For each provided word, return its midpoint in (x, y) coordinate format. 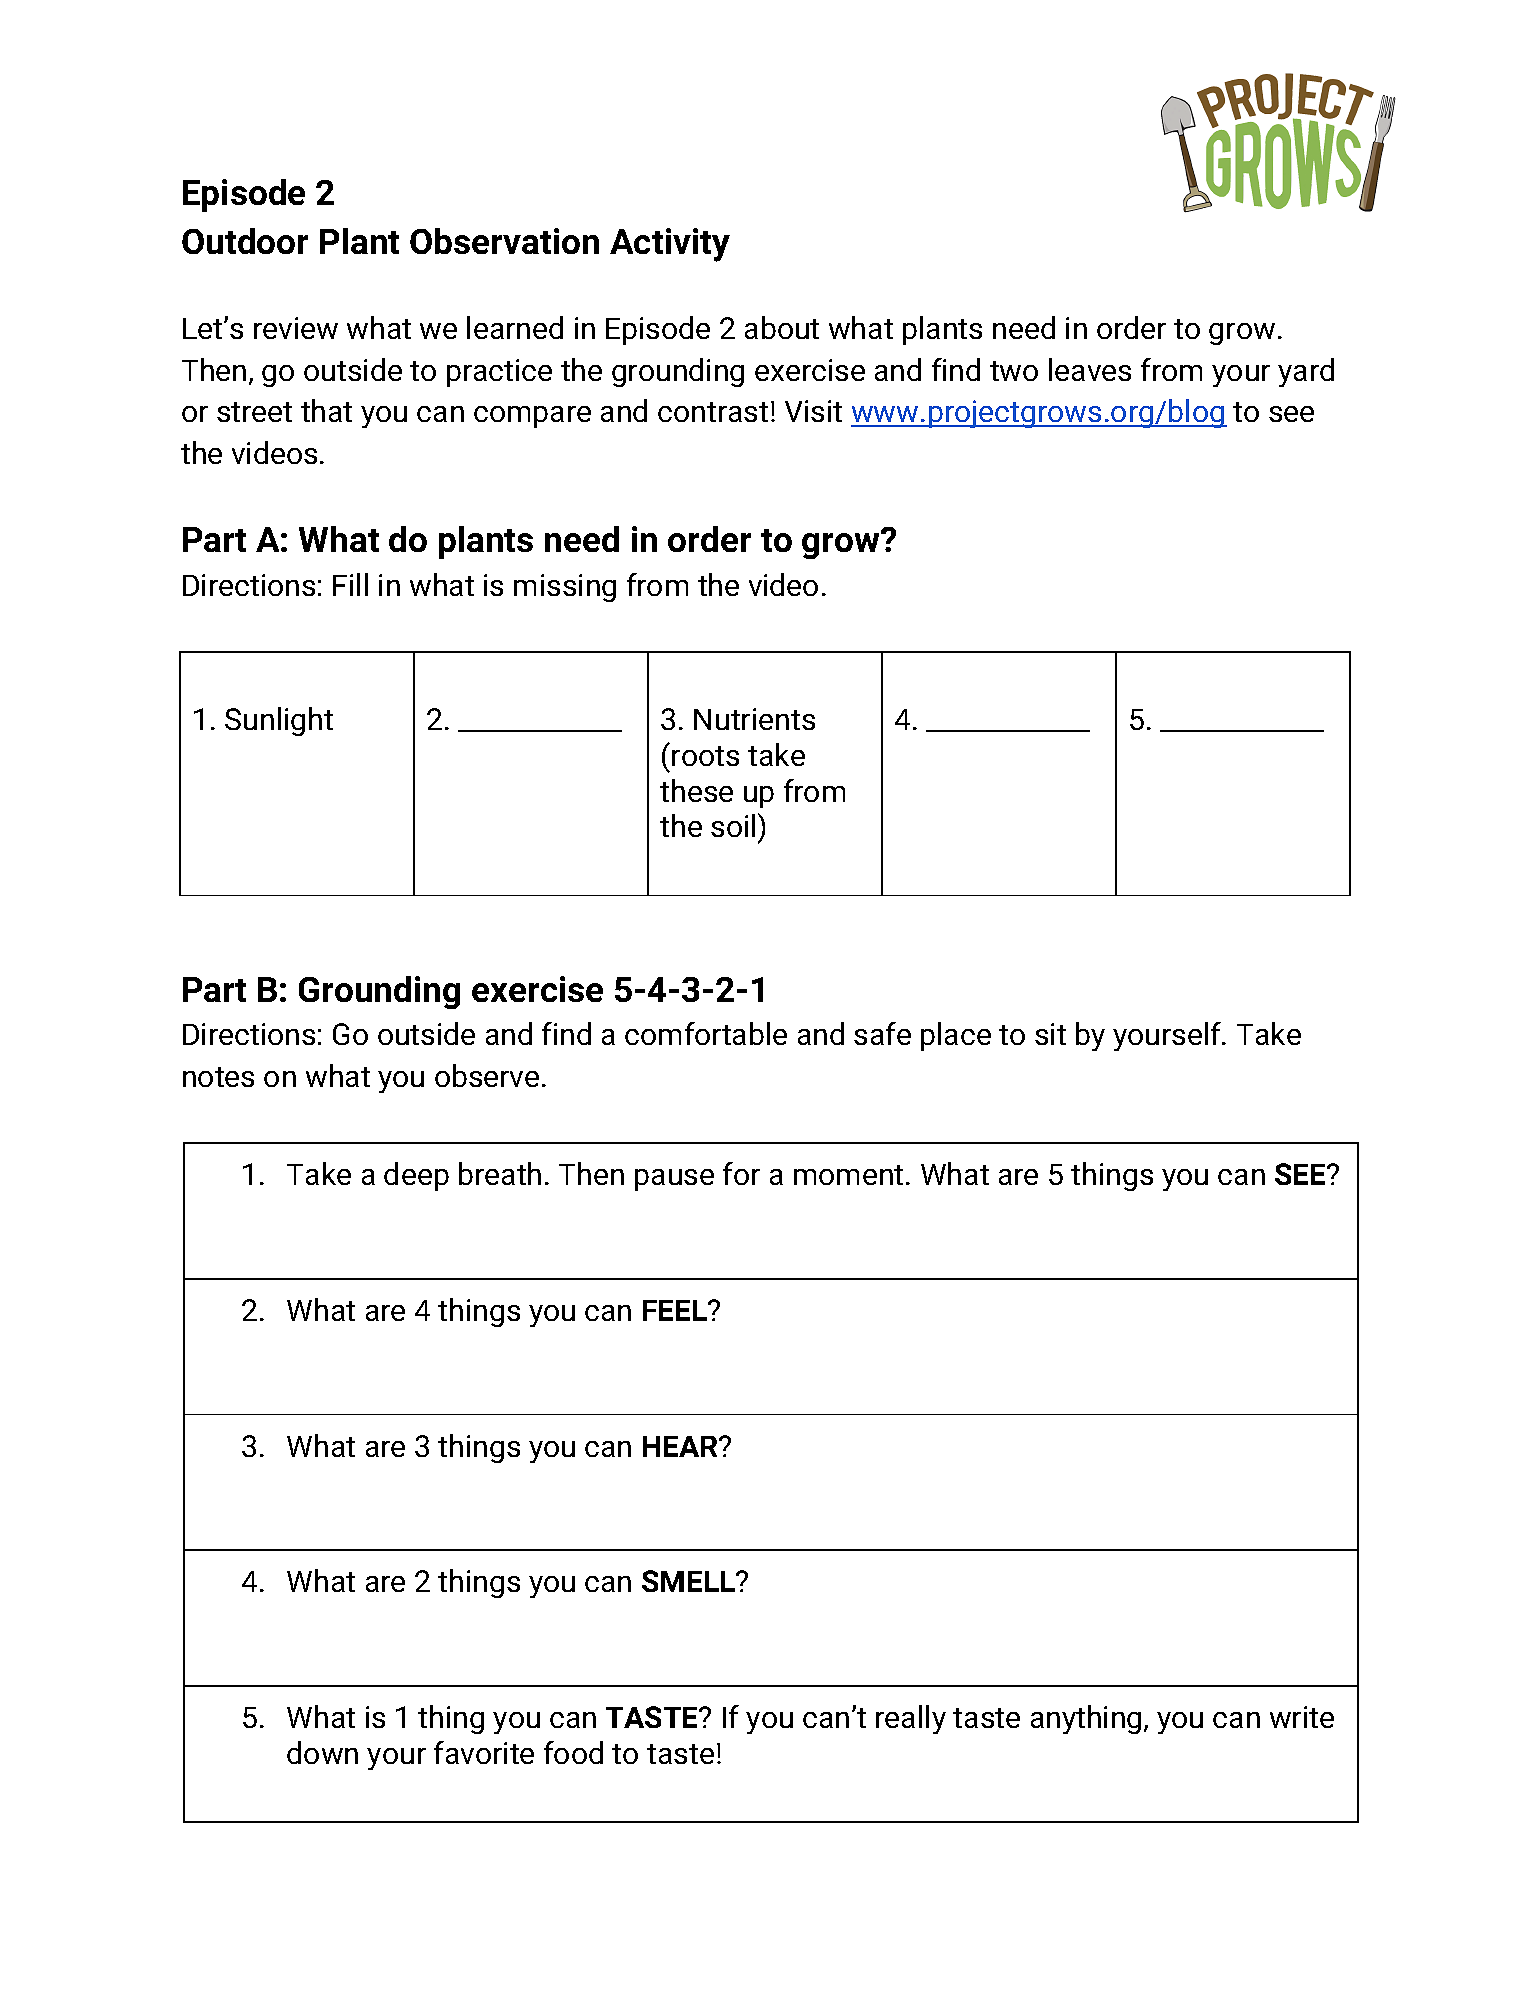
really (911, 1719)
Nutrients (754, 719)
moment (848, 1175)
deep (416, 1176)
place (956, 1036)
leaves (1090, 369)
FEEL (676, 1310)
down (322, 1752)
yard (1306, 372)
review (296, 328)
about (782, 327)
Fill (350, 584)
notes (218, 1077)
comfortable (706, 1033)
